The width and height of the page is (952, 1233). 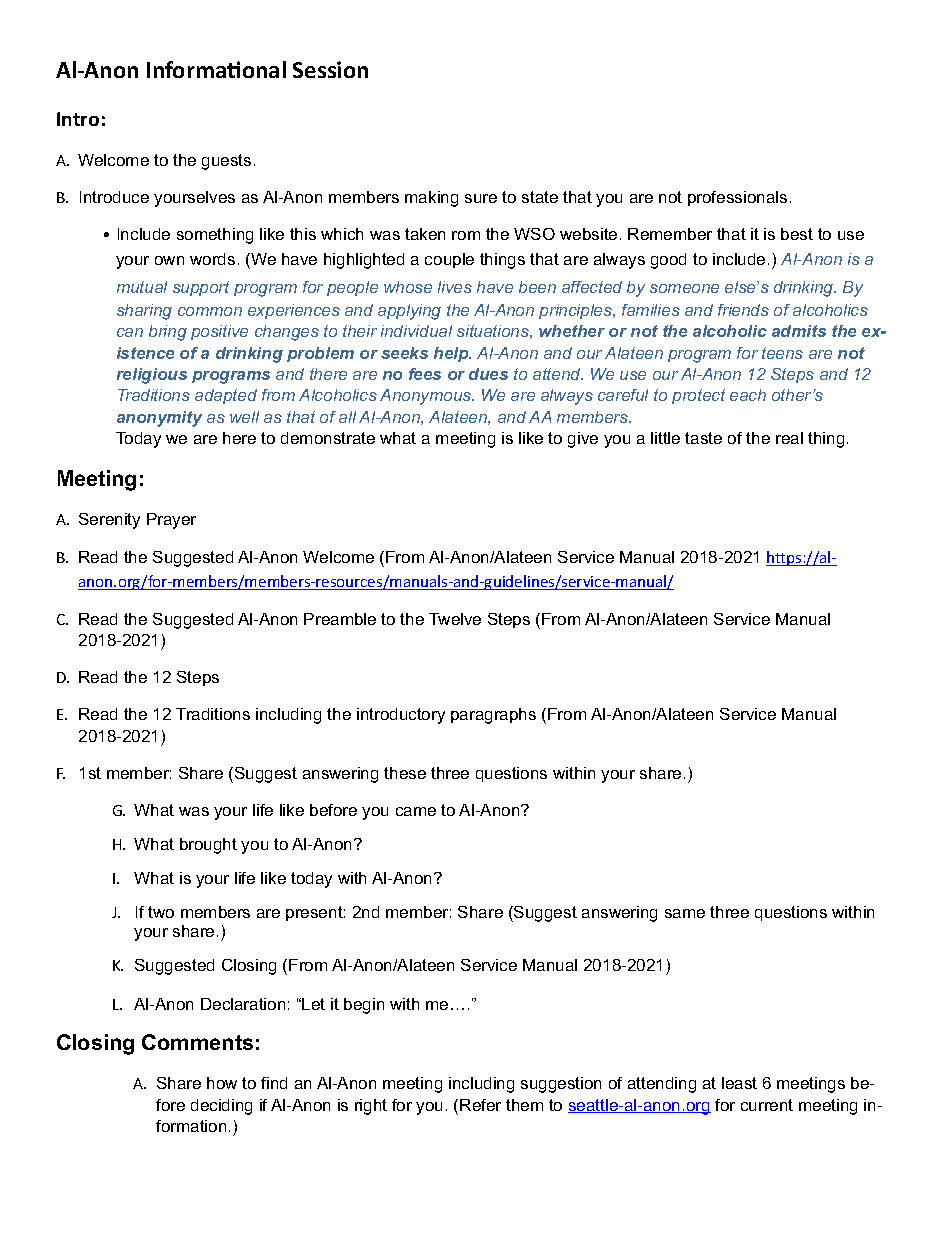 What do you see at coordinates (685, 913) in the page?
I see `same` at bounding box center [685, 913].
